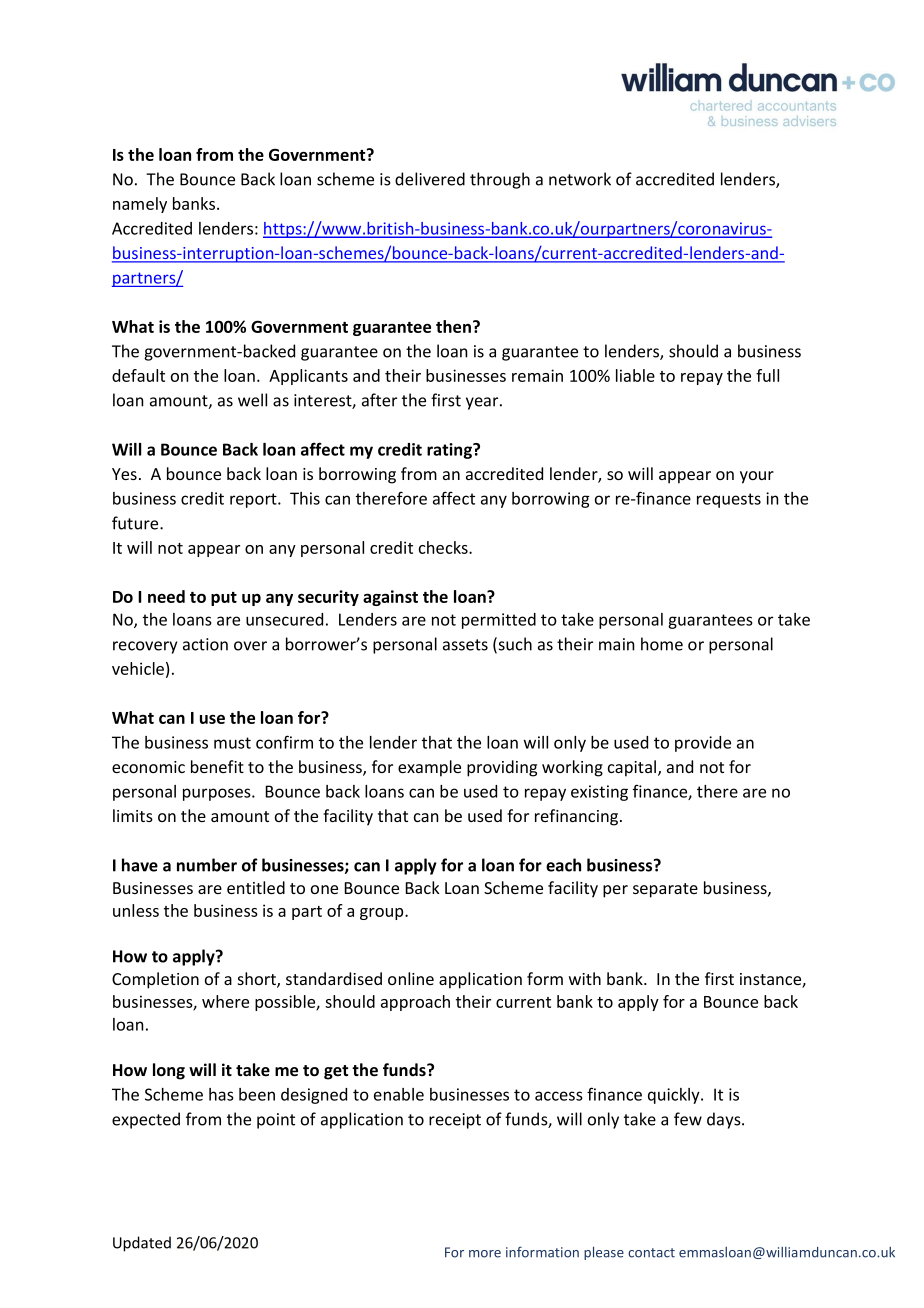  What do you see at coordinates (140, 205) in the page?
I see `namely` at bounding box center [140, 205].
